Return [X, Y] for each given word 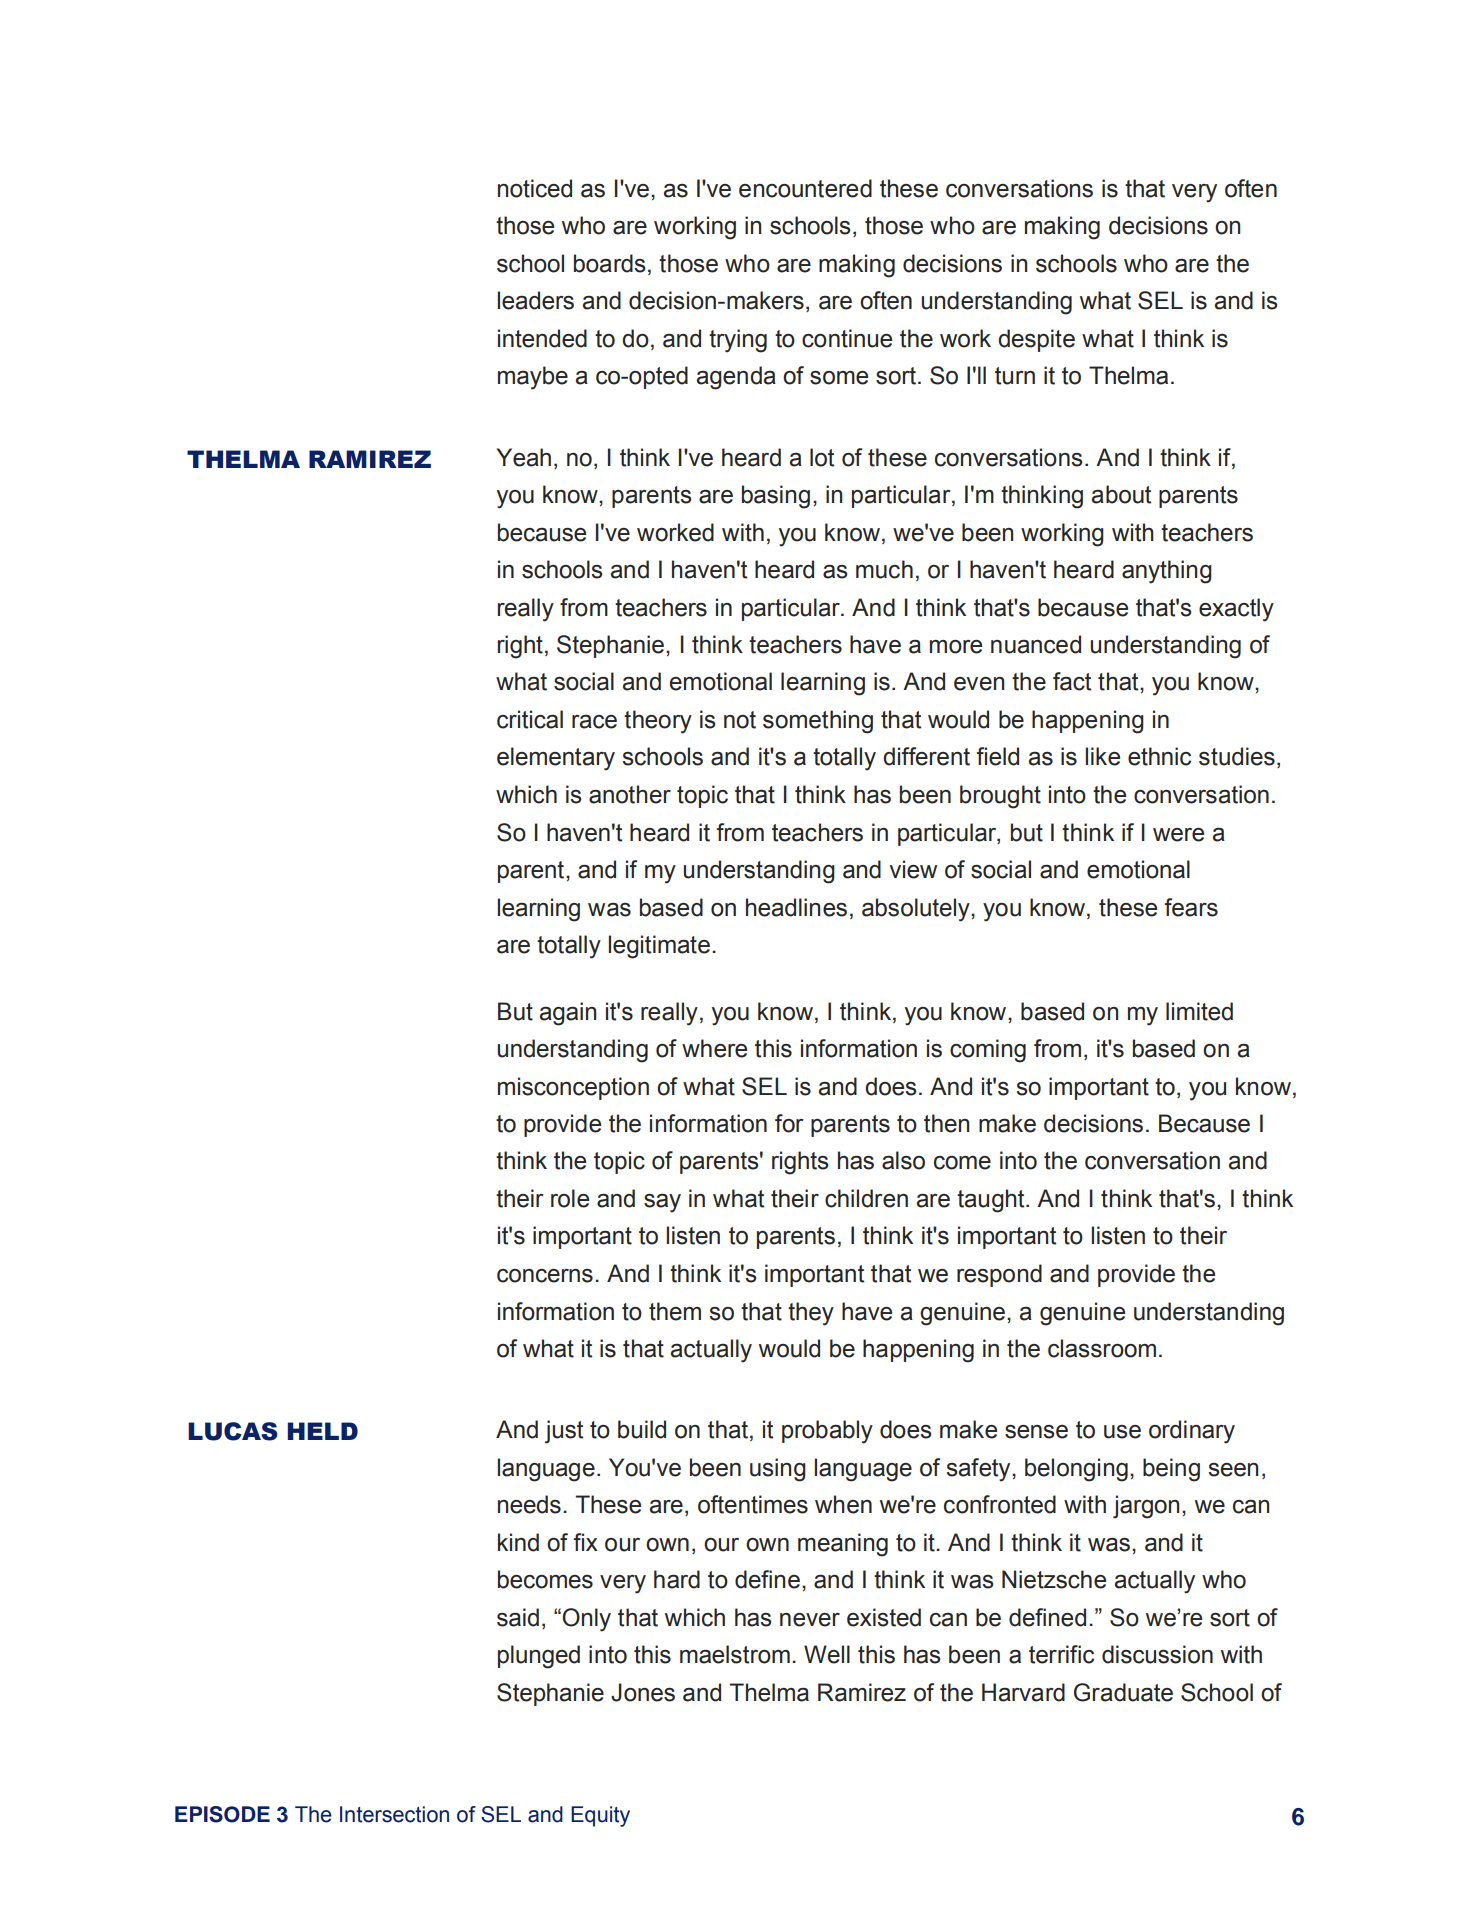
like [1102, 756]
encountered [805, 188]
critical [530, 719]
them [675, 1311]
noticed [535, 188]
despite [1036, 340]
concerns [545, 1276]
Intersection [394, 1814]
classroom [1102, 1348]
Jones [643, 1692]
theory [658, 722]
